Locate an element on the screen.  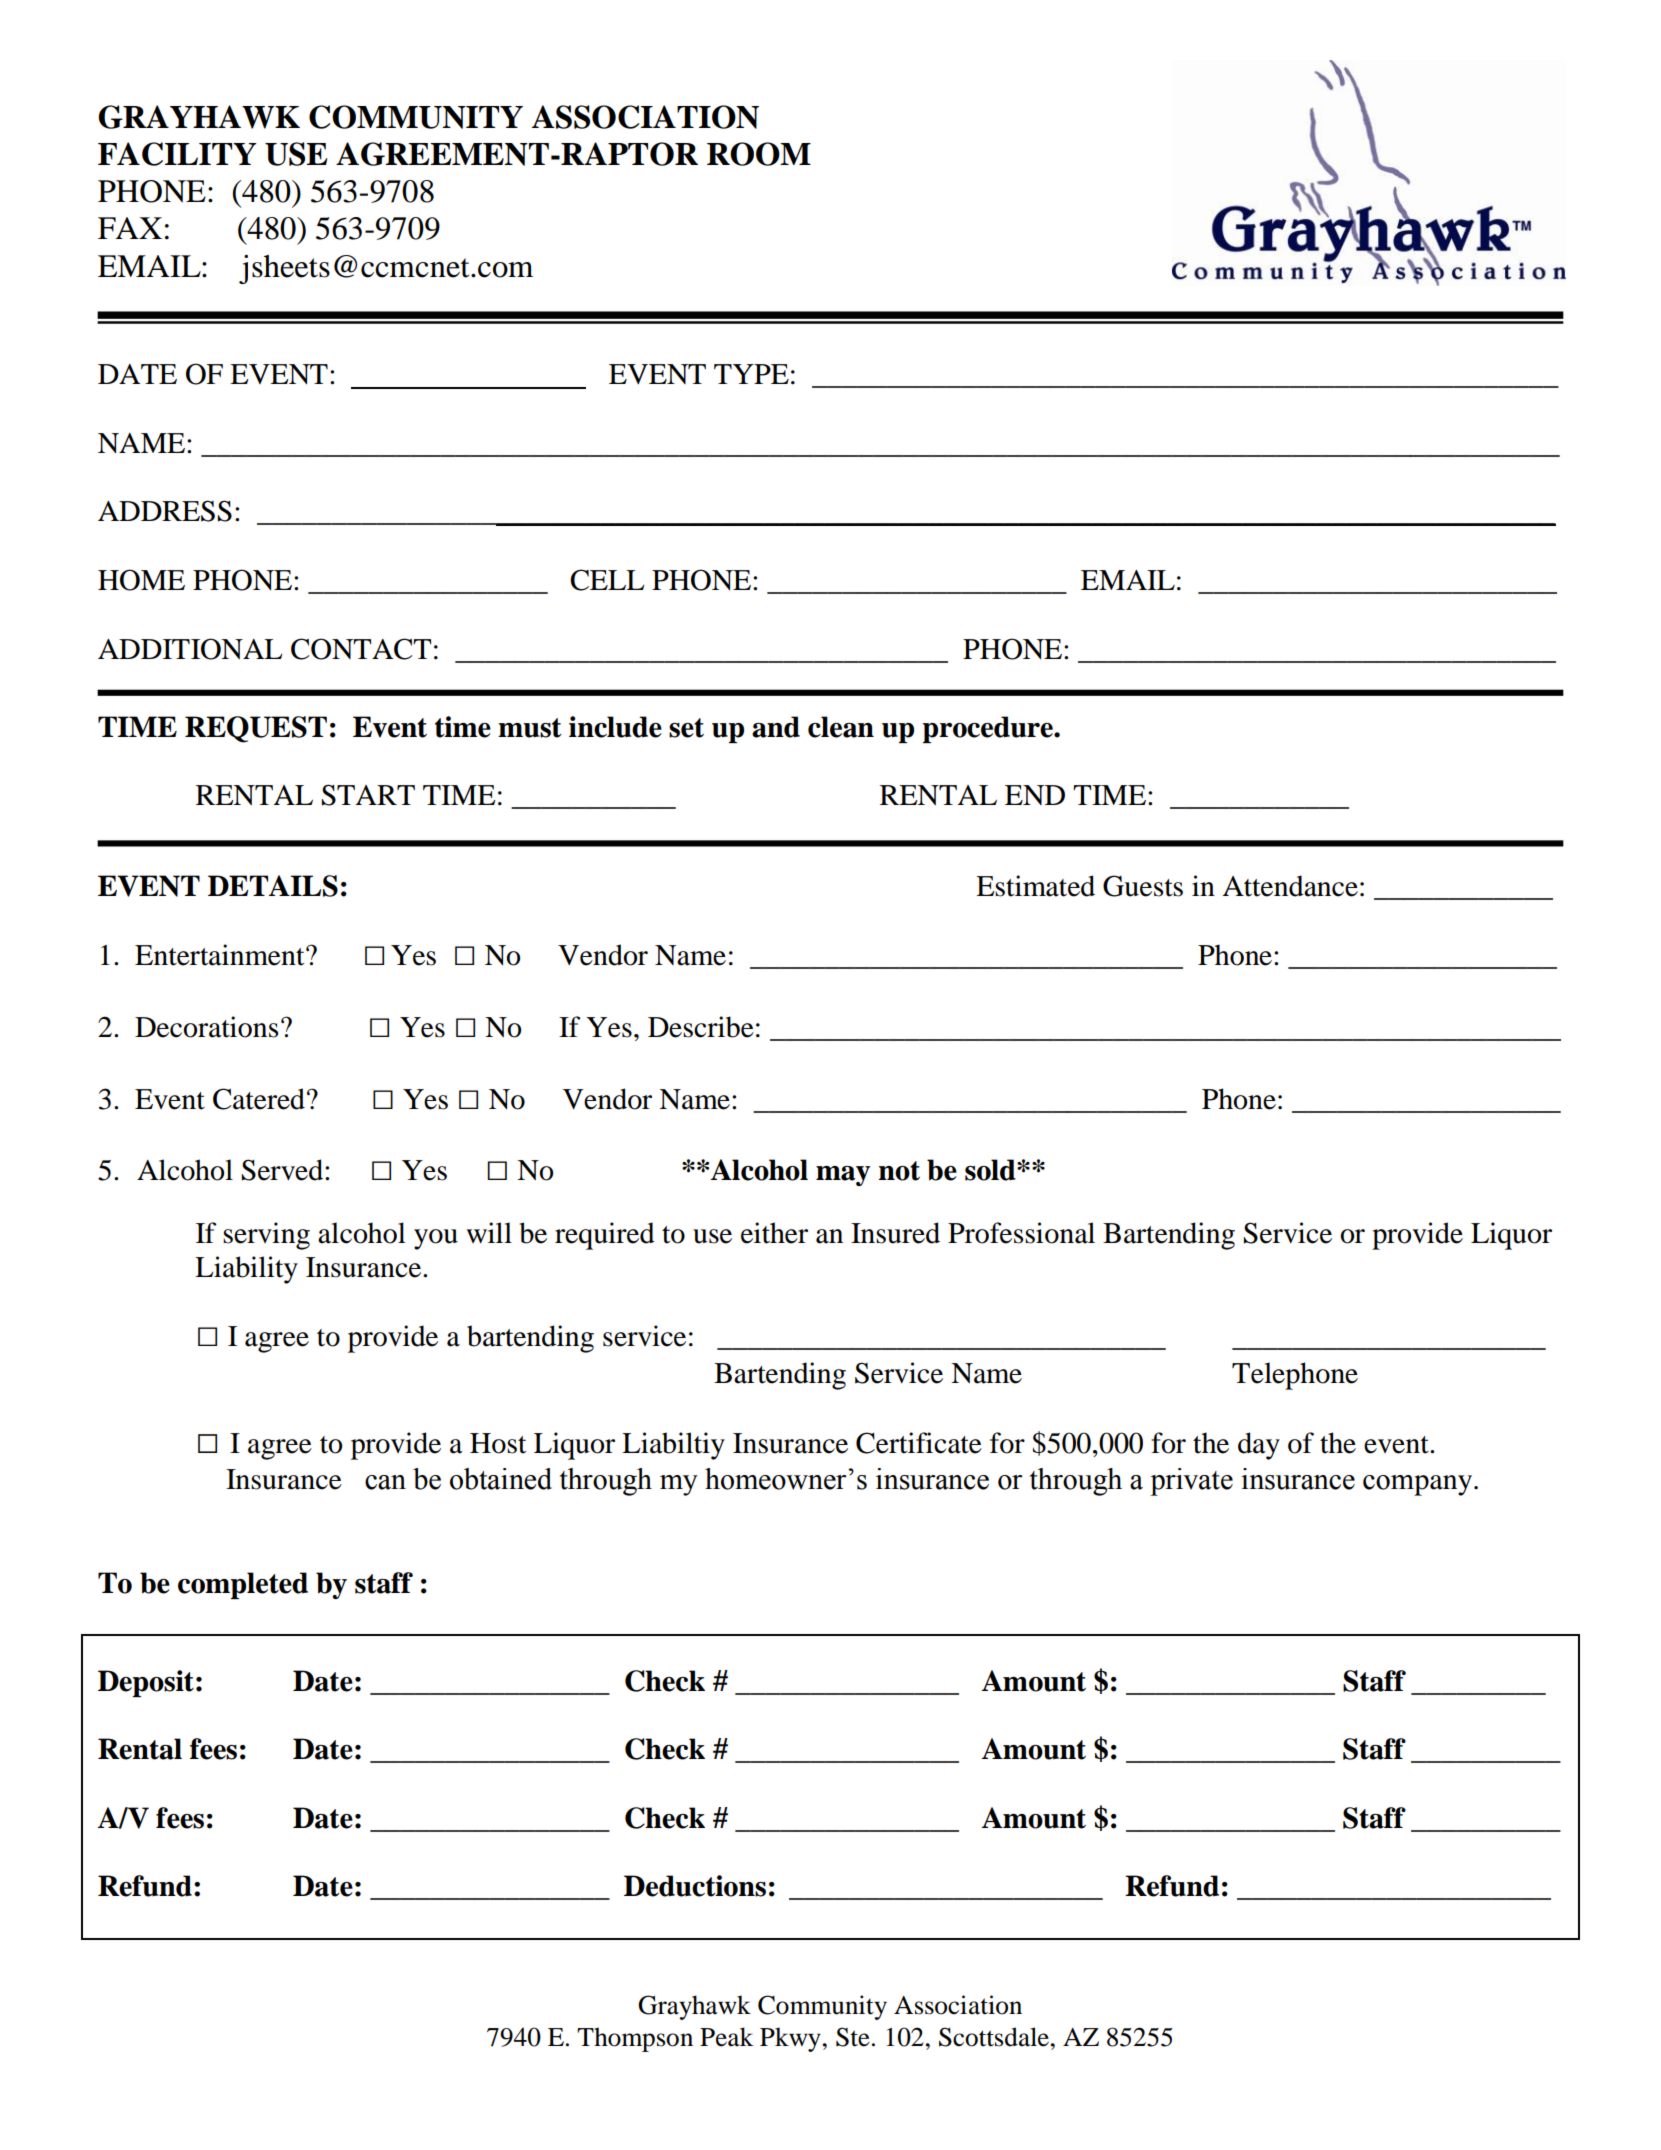
Describe is located at coordinates (701, 1027).
